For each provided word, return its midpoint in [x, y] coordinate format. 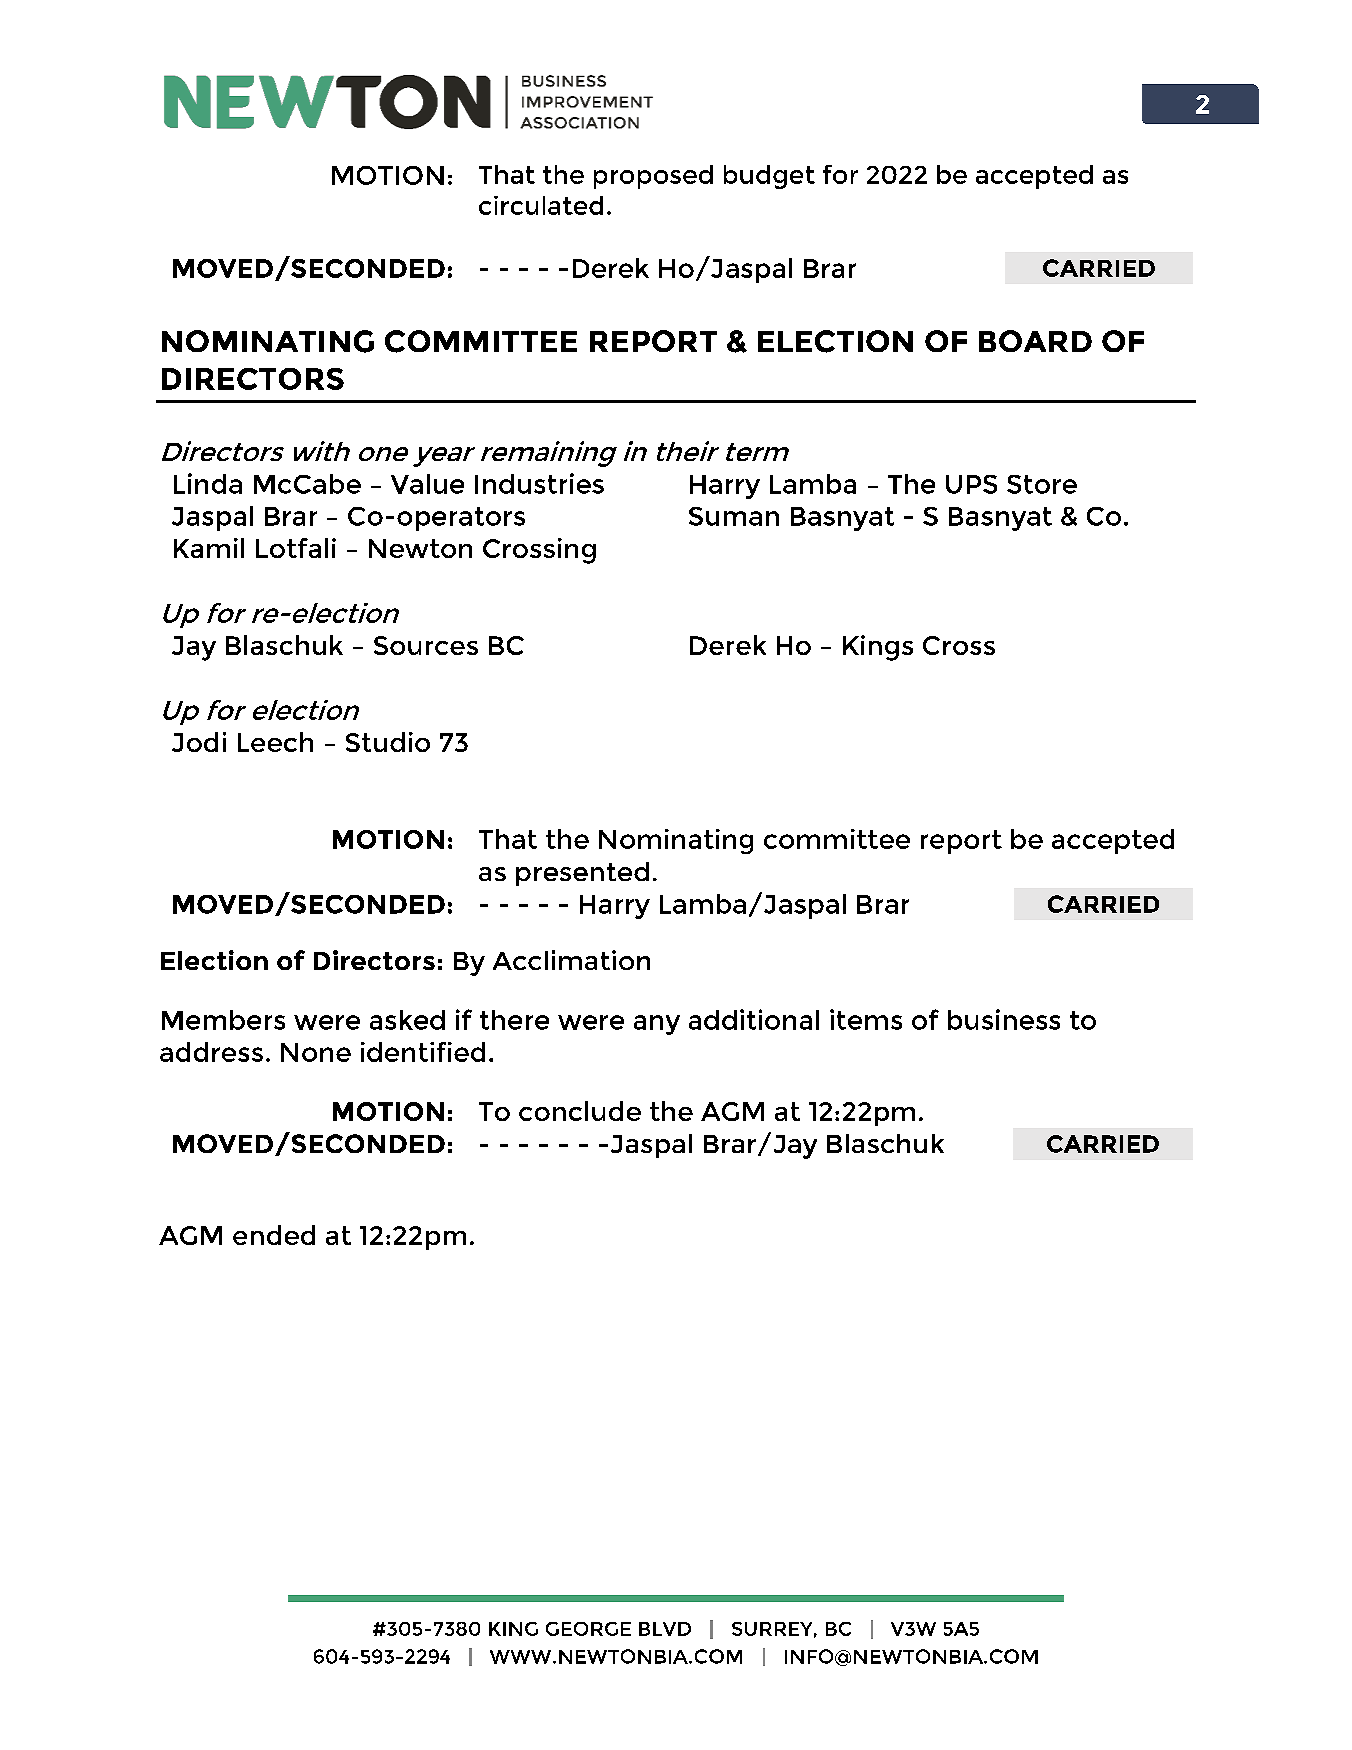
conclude [580, 1111]
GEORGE [588, 1629]
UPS [971, 484]
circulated [541, 205]
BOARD [1035, 341]
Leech [275, 742]
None [316, 1052]
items [866, 1019]
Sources [426, 645]
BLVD [665, 1629]
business [1004, 1019]
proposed [653, 177]
